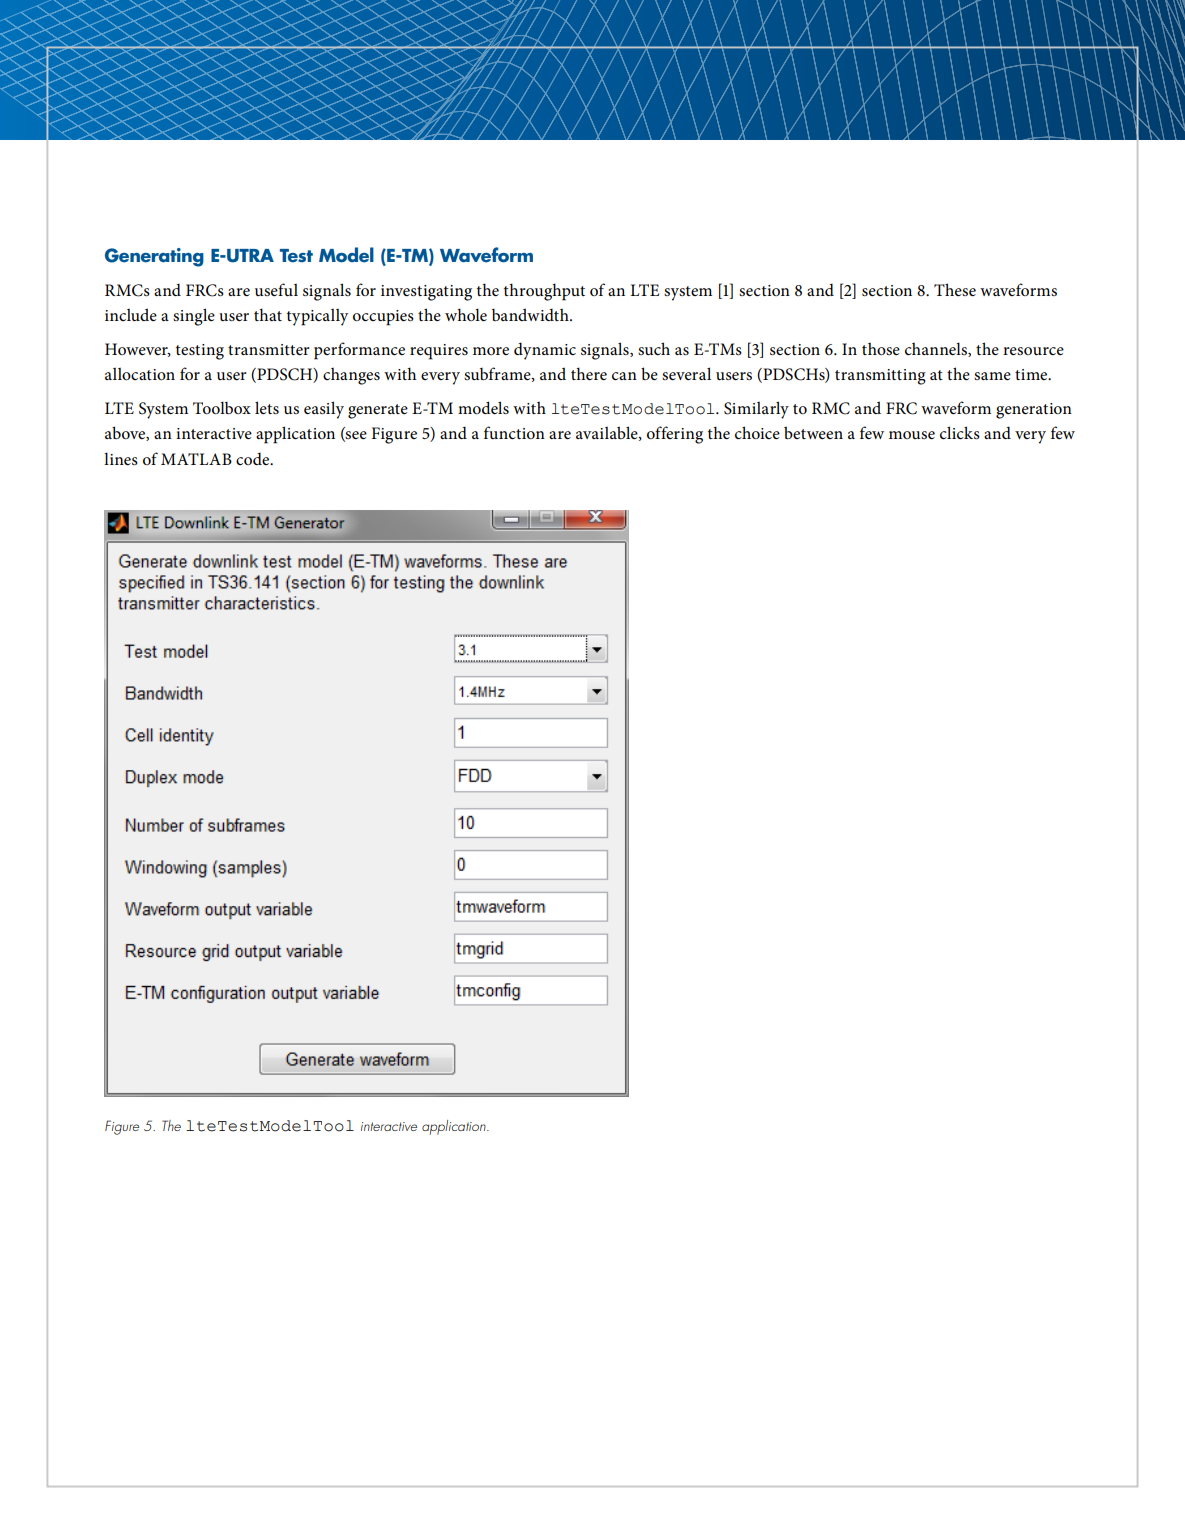 The height and width of the screenshot is (1534, 1185). I want to click on code, so click(254, 459).
